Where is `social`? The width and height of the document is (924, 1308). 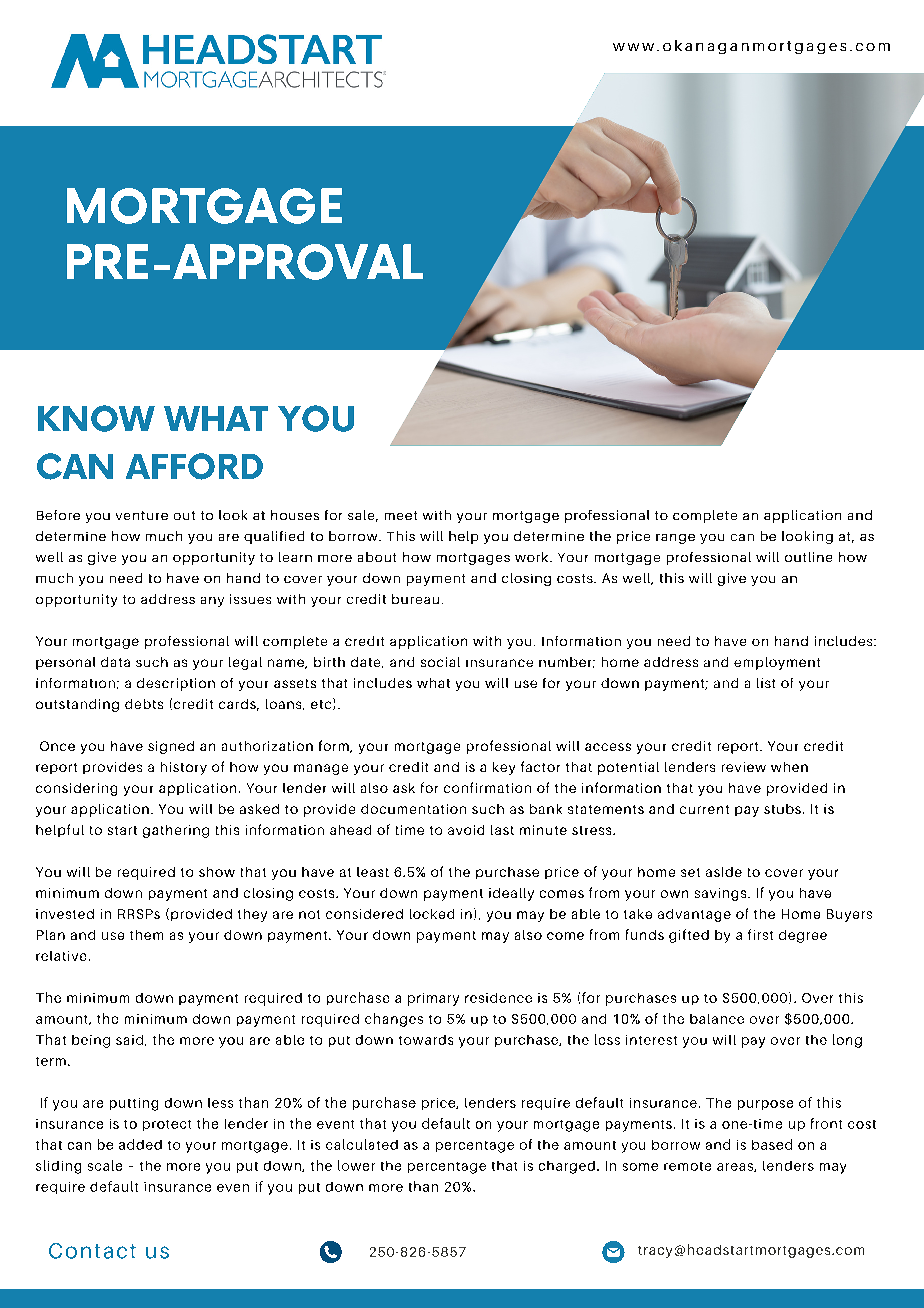
social is located at coordinates (440, 662).
